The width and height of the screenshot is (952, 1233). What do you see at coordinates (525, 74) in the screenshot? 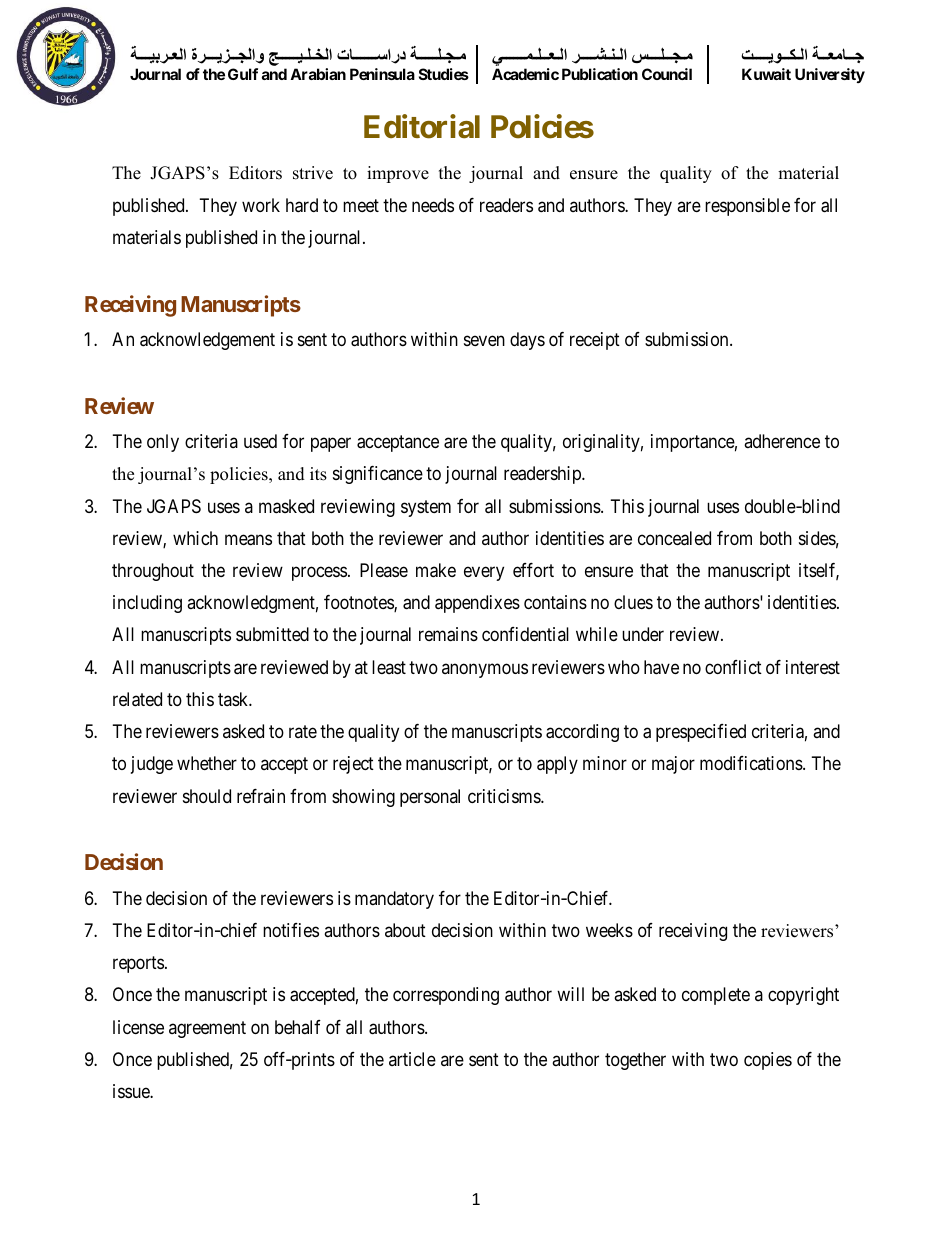
I see `Academic` at bounding box center [525, 74].
